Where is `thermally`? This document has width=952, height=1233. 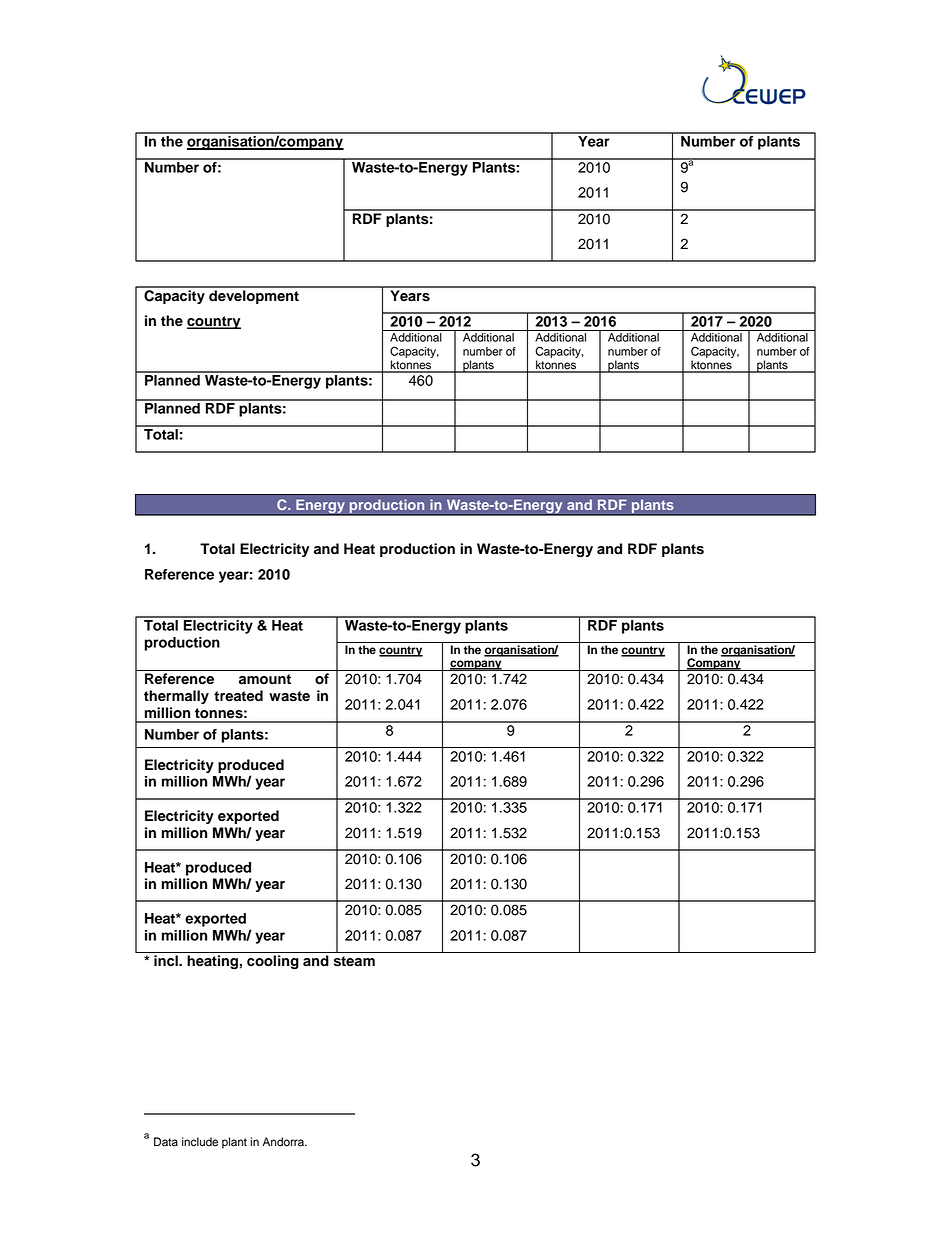 thermally is located at coordinates (176, 697).
